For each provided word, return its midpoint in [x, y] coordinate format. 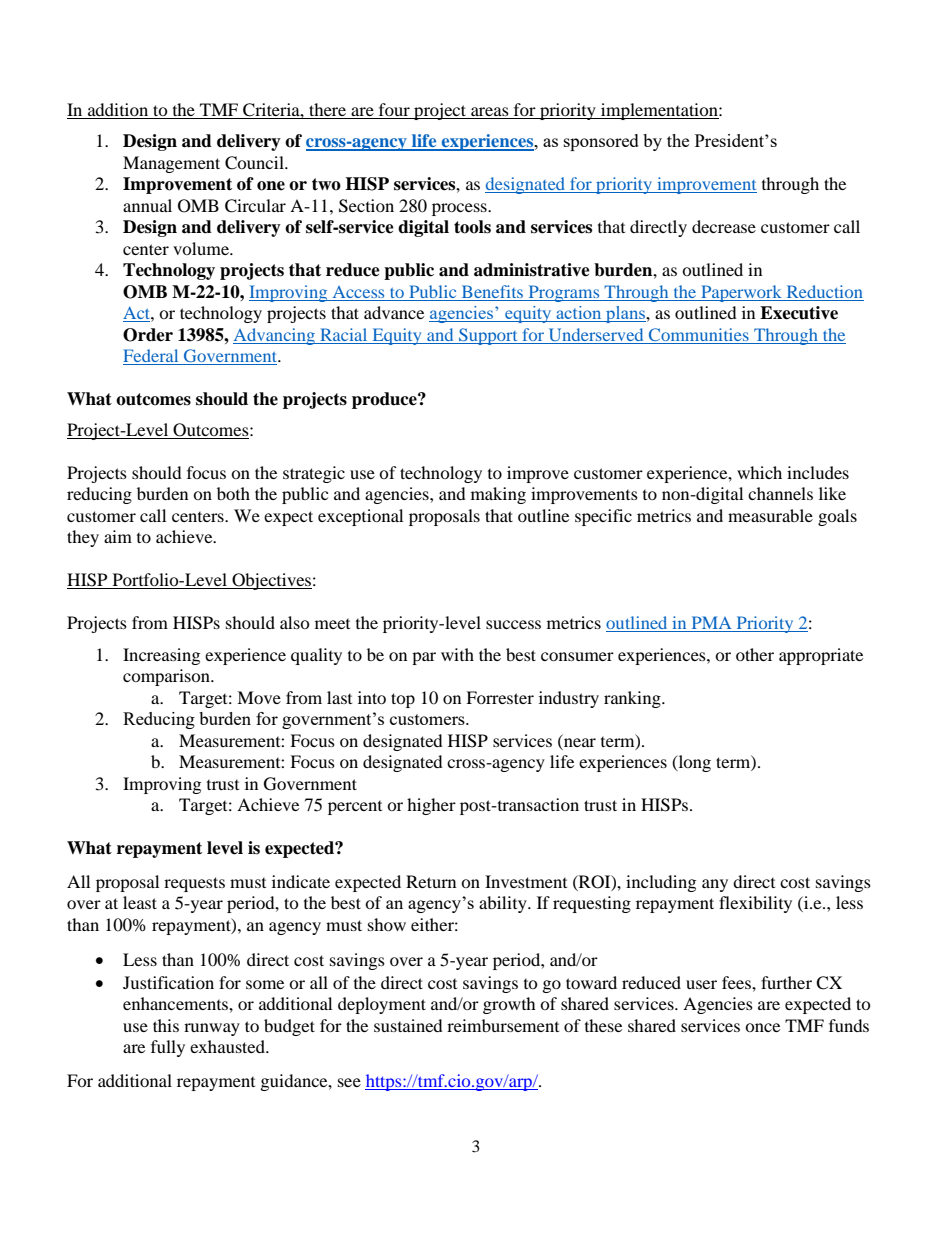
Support [488, 336]
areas [490, 113]
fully [168, 1048]
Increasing [161, 656]
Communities [699, 334]
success [513, 624]
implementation [659, 111]
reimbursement [503, 1025]
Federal [152, 357]
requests [194, 884]
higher [431, 806]
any [715, 885]
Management [171, 164]
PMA [711, 624]
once [762, 1027]
